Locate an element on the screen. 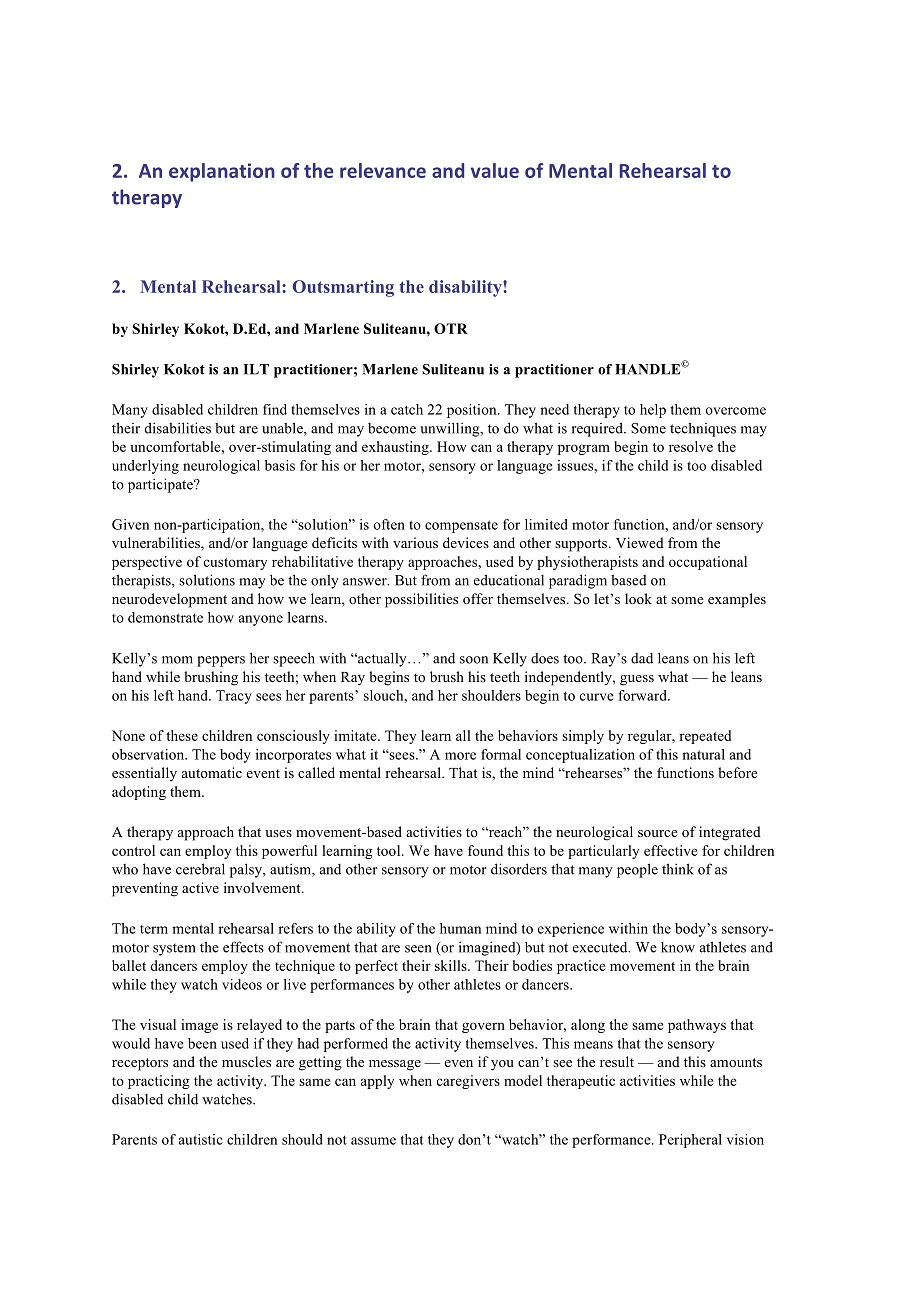 Image resolution: width=924 pixels, height=1308 pixels. think is located at coordinates (678, 869).
